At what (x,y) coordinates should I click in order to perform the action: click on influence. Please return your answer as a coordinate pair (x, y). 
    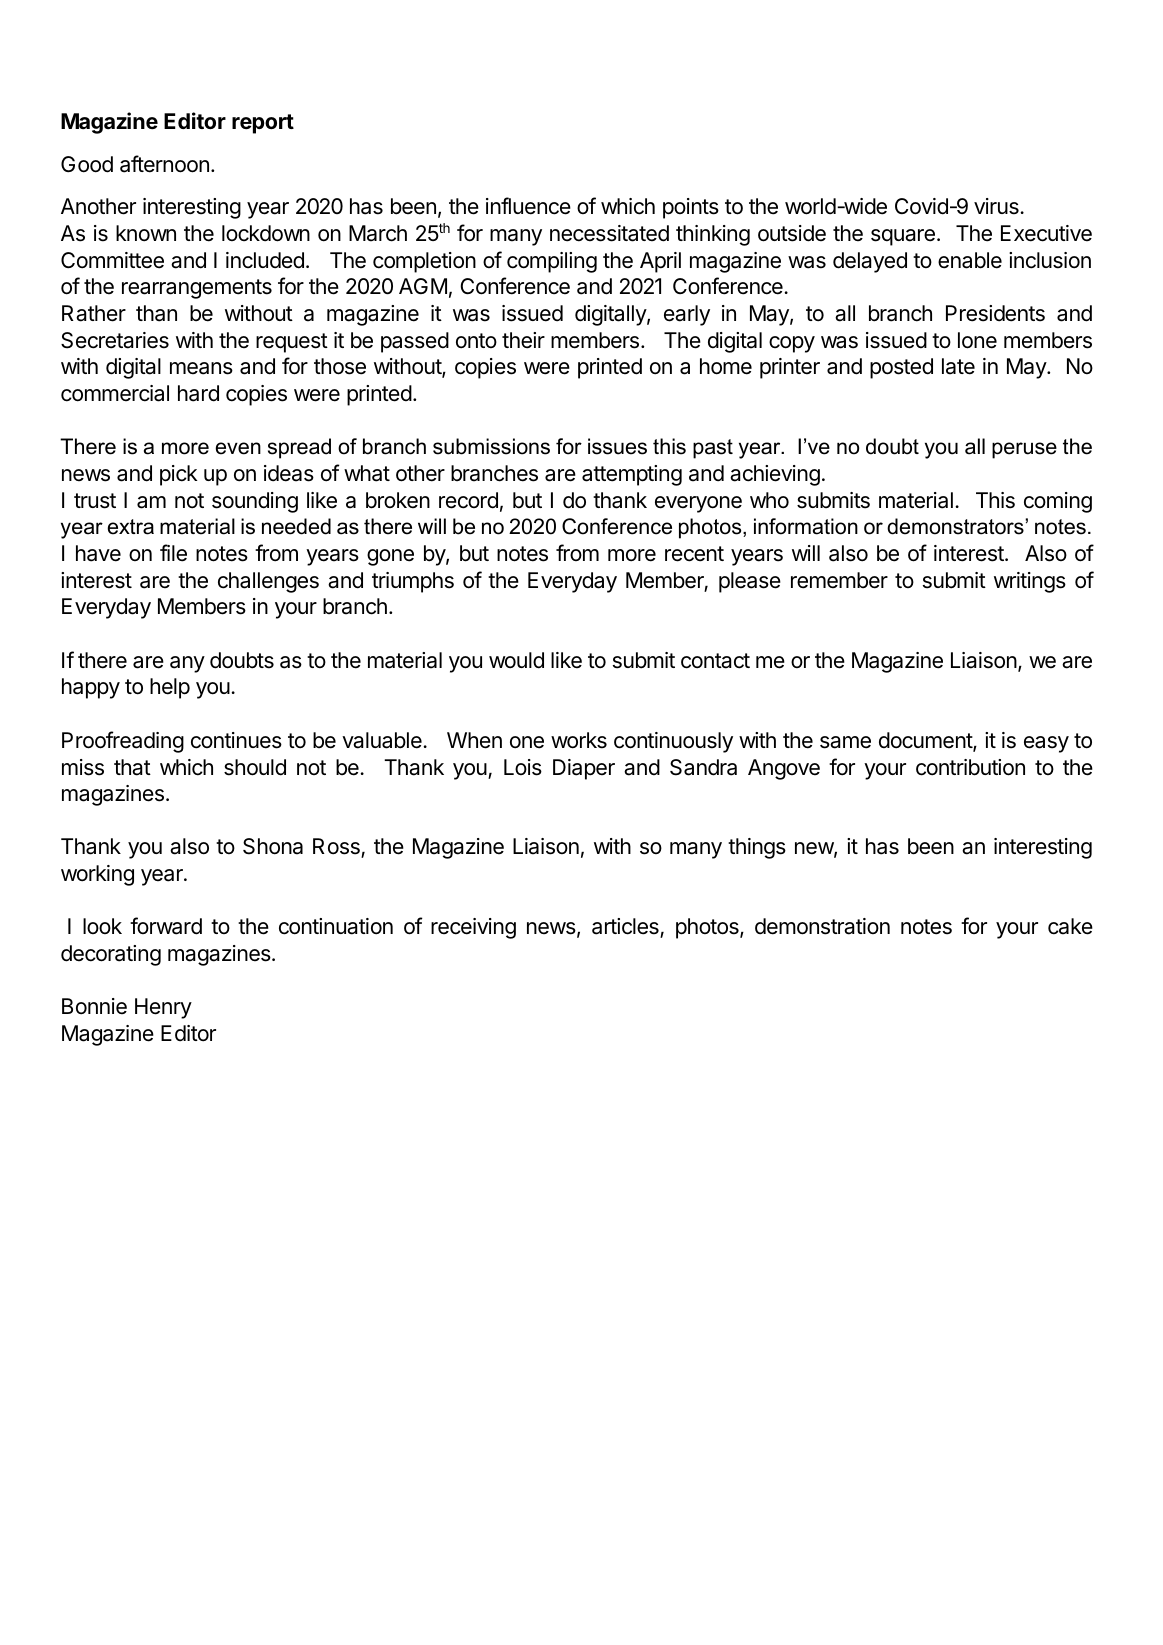
    Looking at the image, I should click on (528, 206).
